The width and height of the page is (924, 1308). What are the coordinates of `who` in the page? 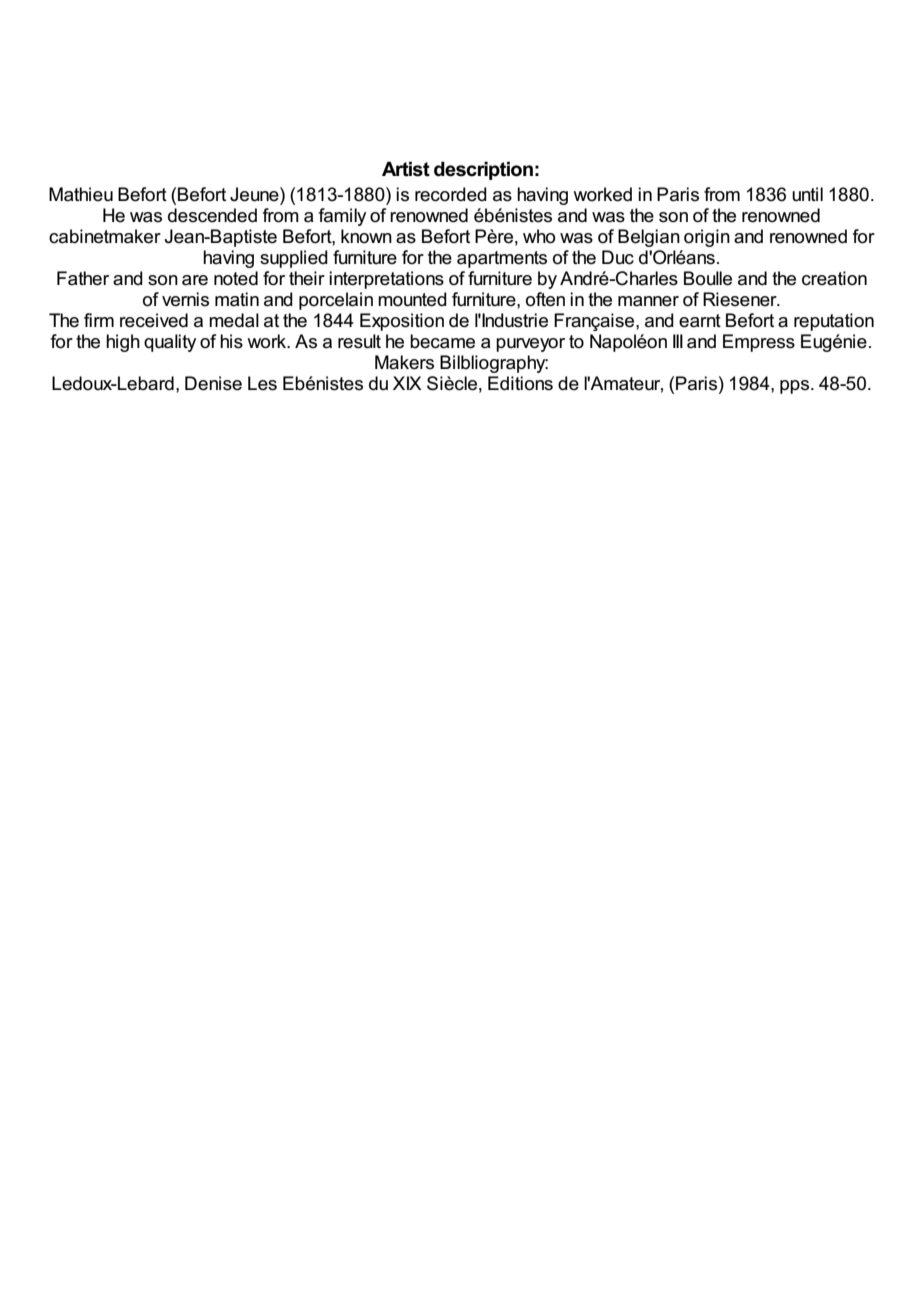 It's located at (539, 236).
